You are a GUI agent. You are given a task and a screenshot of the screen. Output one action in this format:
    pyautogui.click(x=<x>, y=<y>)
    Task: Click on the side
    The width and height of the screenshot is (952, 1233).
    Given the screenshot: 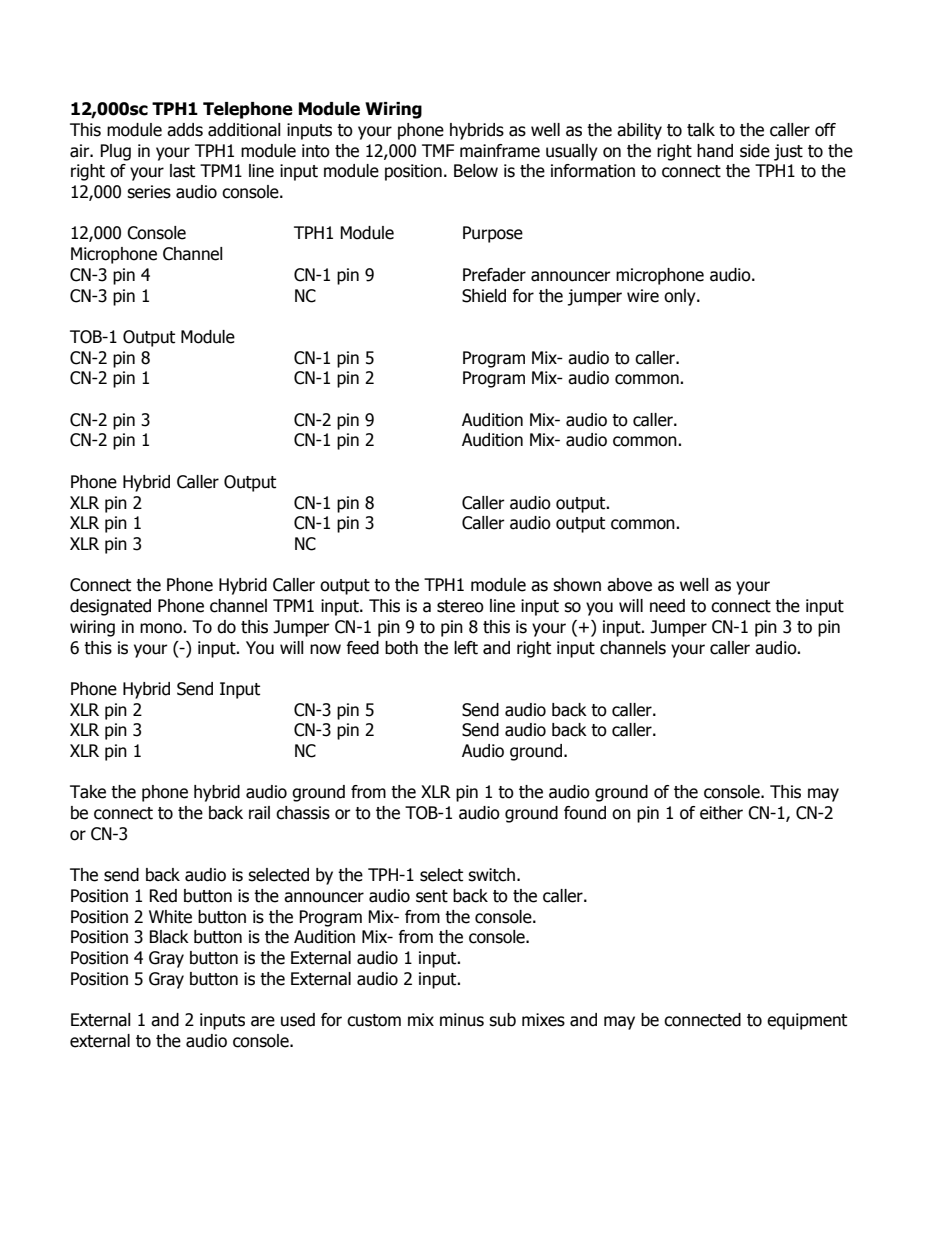 What is the action you would take?
    pyautogui.click(x=755, y=151)
